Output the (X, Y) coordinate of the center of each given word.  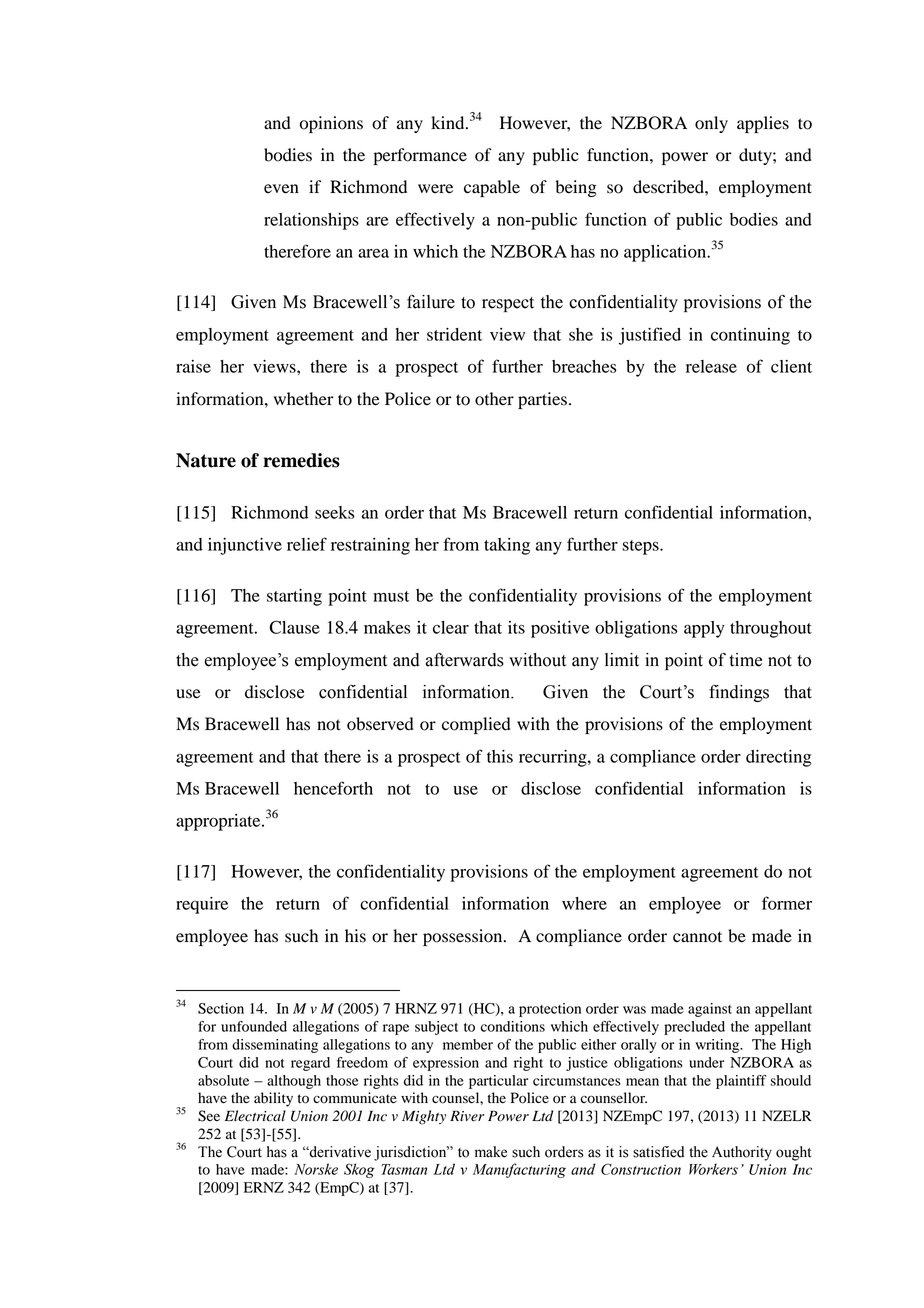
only (711, 124)
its (516, 627)
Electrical (255, 1116)
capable (492, 188)
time (745, 660)
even (281, 189)
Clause (294, 627)
